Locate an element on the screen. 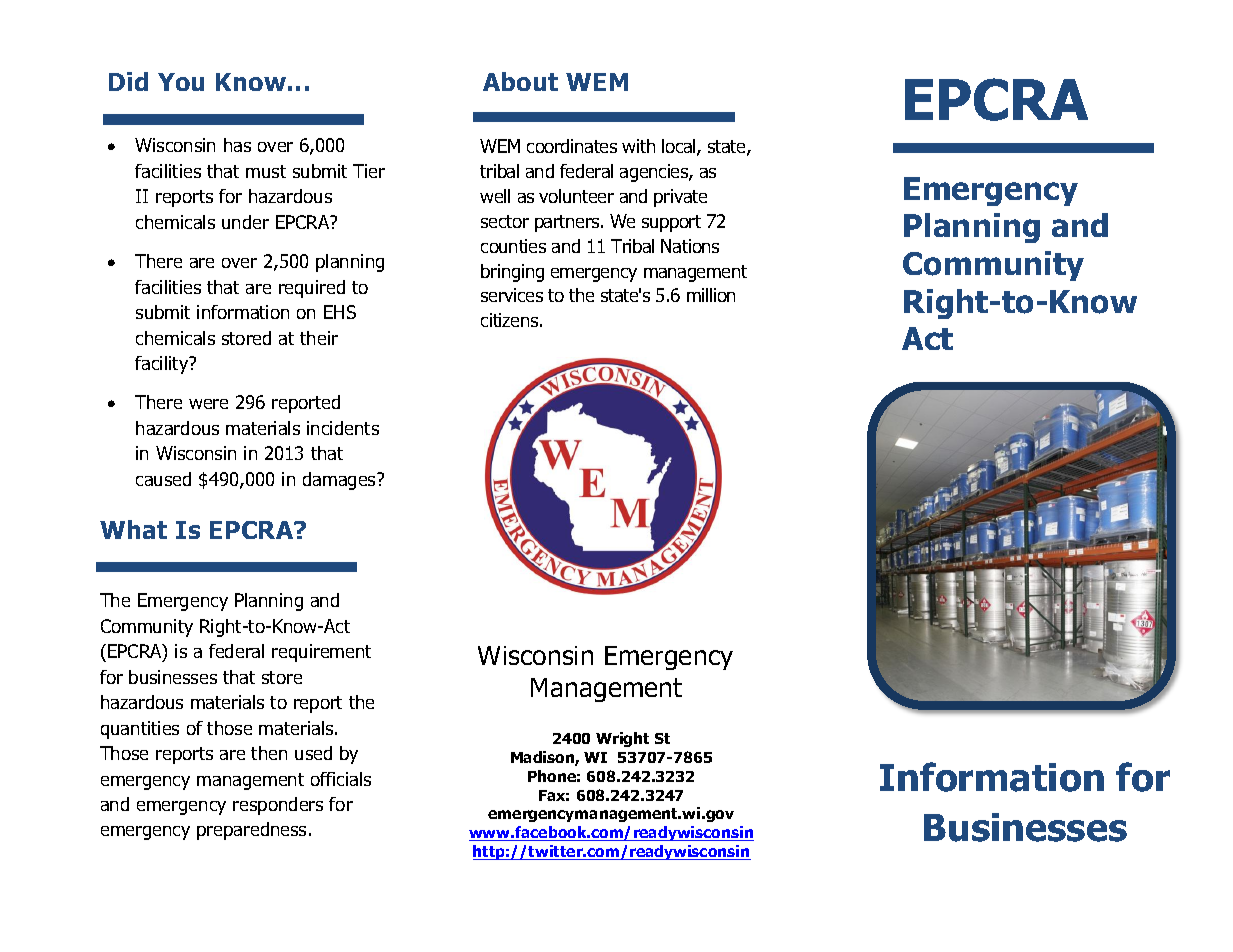 The height and width of the screenshot is (952, 1233). were is located at coordinates (208, 404).
